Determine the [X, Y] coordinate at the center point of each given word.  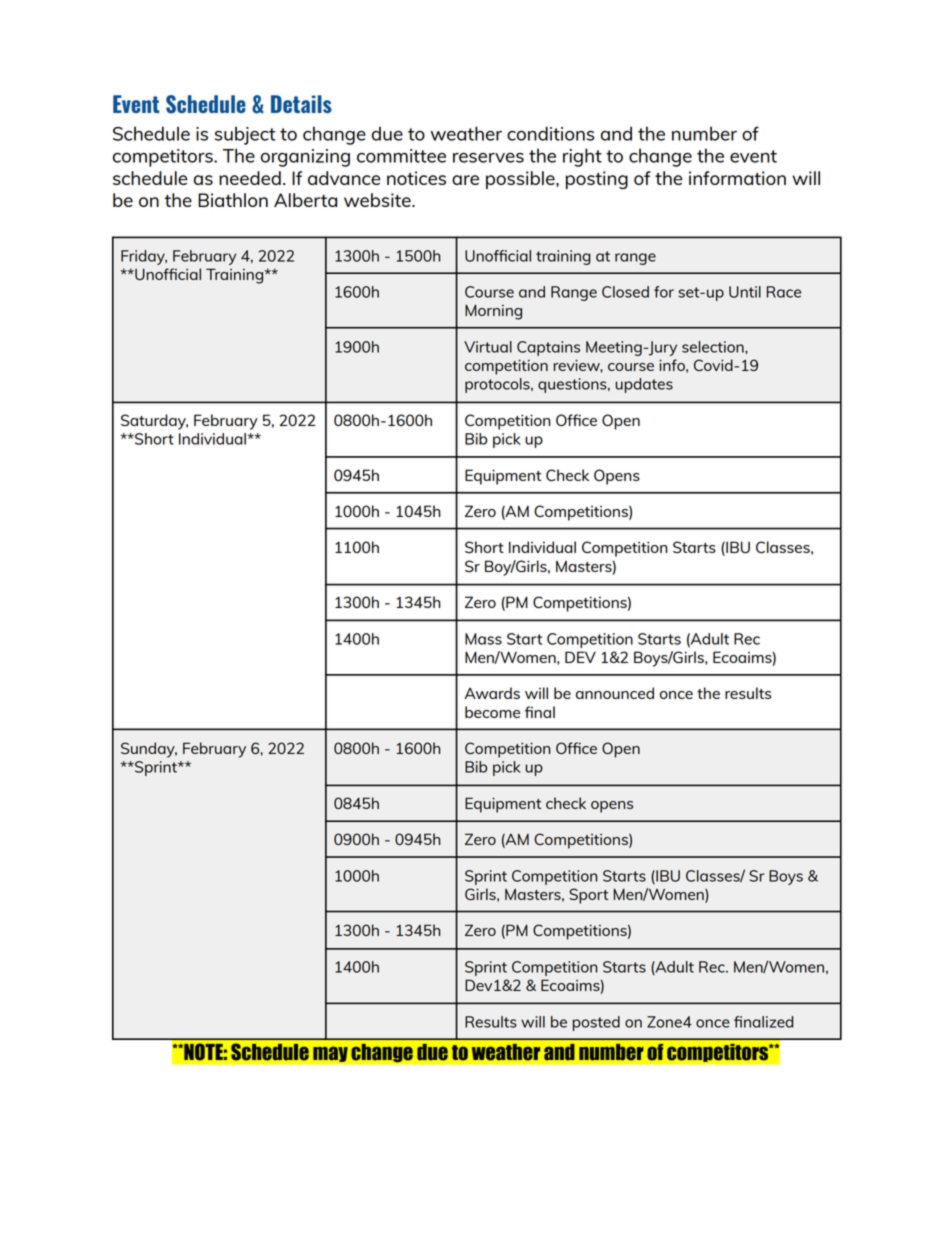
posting [597, 180]
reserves [488, 158]
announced [615, 693]
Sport [588, 896]
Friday [144, 257]
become [492, 712]
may [330, 1054]
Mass [483, 639]
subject [245, 135]
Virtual [488, 347]
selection [714, 347]
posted [596, 1023]
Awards [492, 693]
